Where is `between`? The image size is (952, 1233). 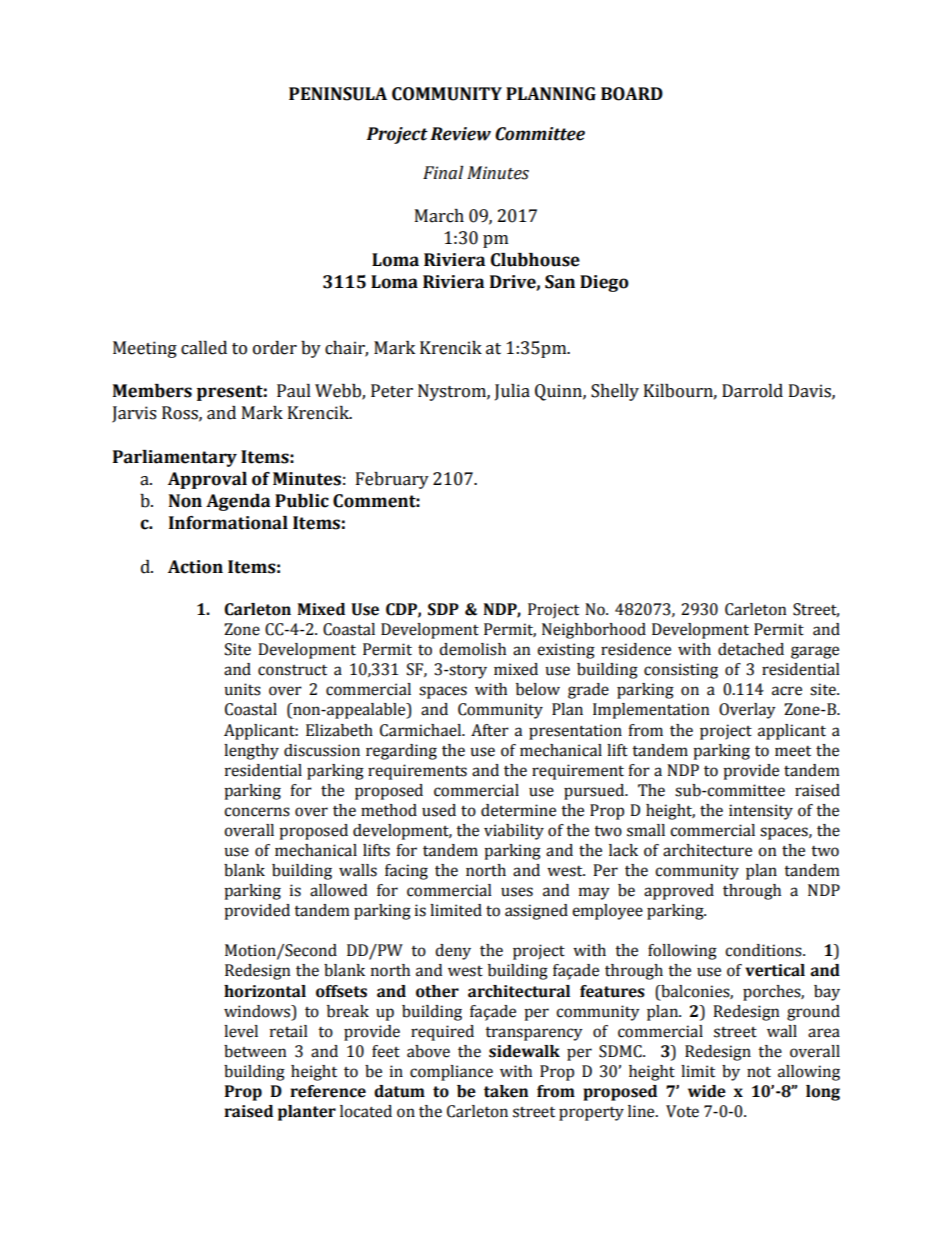 between is located at coordinates (255, 1051).
